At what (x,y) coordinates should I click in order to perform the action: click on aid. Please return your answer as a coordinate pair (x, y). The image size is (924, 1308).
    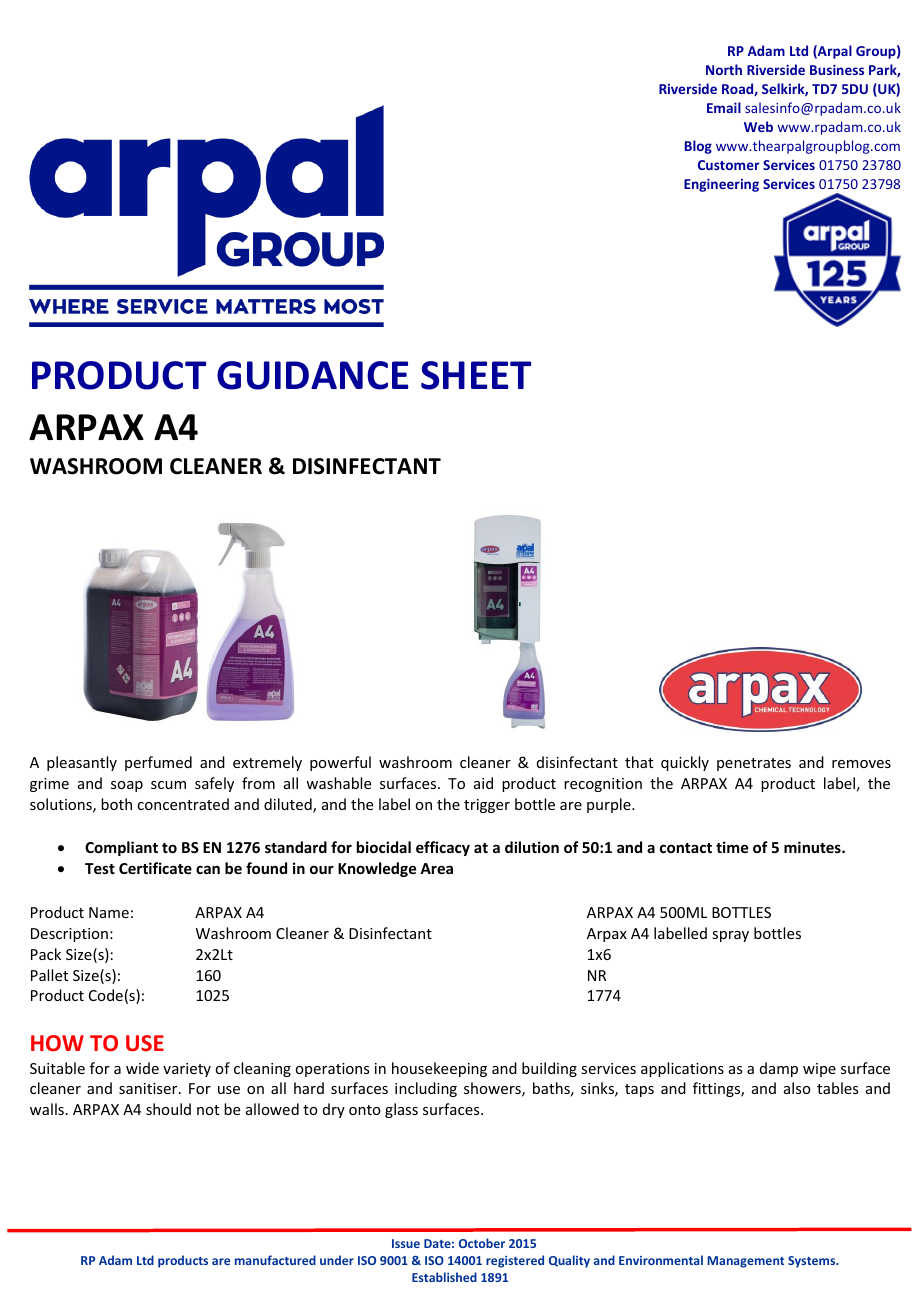
    Looking at the image, I should click on (483, 783).
